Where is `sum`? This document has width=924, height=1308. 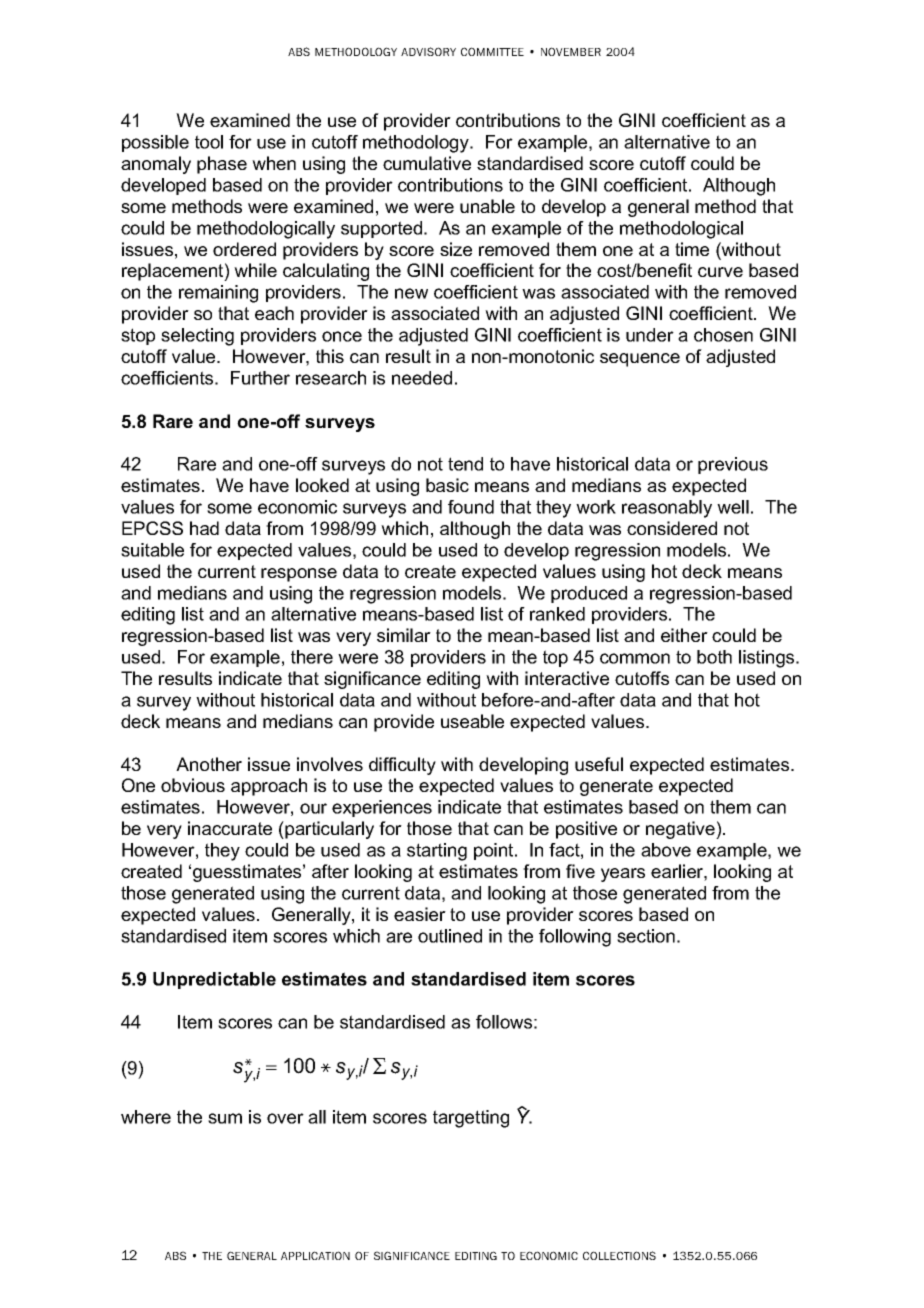 sum is located at coordinates (225, 1118).
